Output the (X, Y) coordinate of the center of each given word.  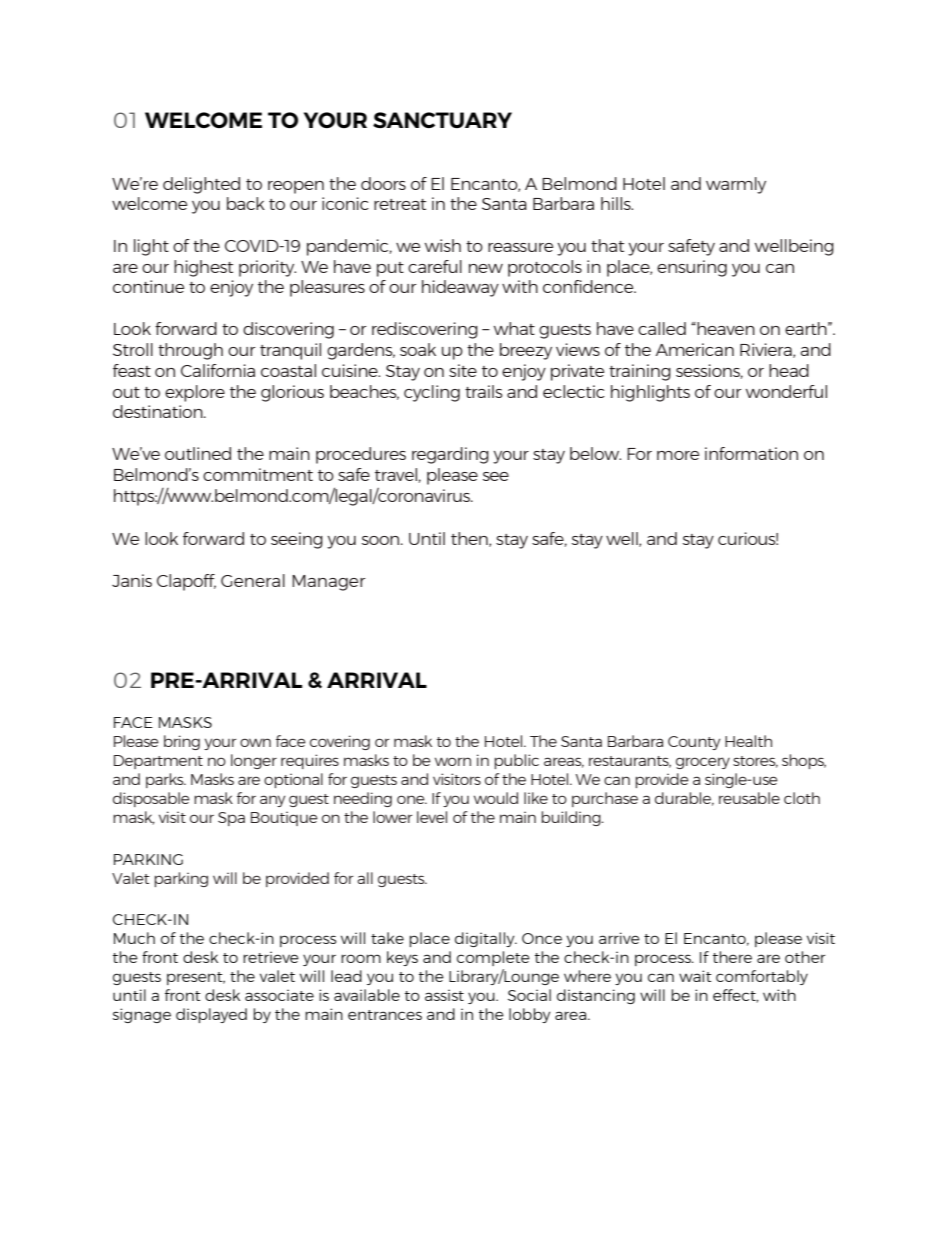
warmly (736, 185)
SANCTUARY (442, 120)
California (218, 370)
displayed (211, 1015)
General (253, 580)
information (751, 453)
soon (382, 540)
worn (453, 761)
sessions (709, 371)
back (246, 203)
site (463, 370)
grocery (703, 763)
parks (166, 780)
